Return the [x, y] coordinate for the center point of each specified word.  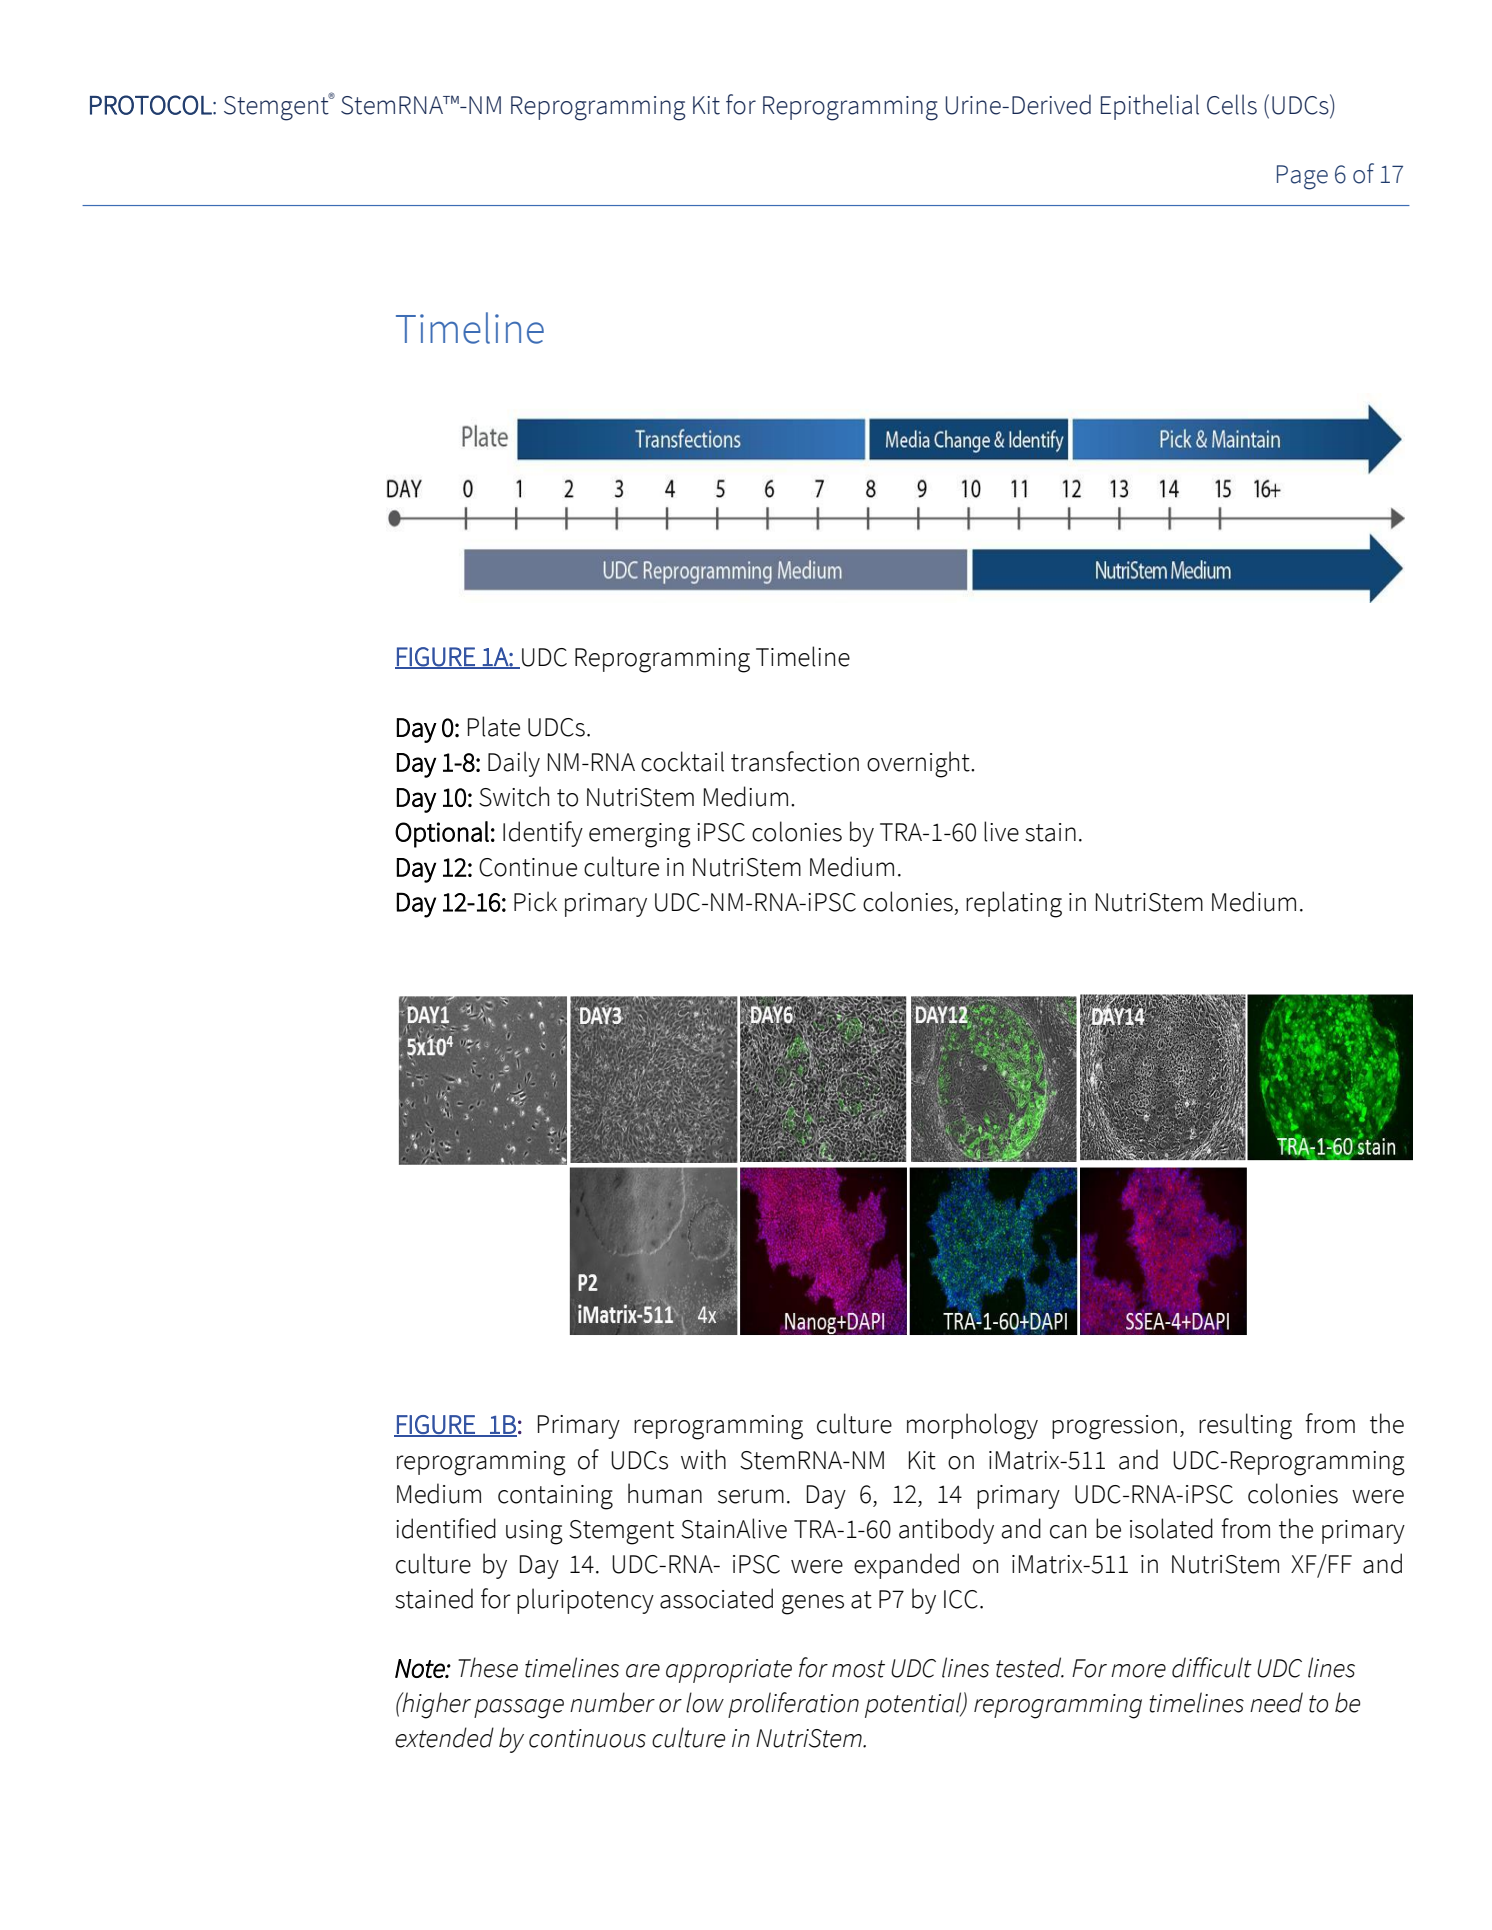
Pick [535, 901]
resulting [1245, 1426]
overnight [919, 764]
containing [555, 1497]
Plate [494, 726]
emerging [640, 835]
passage [519, 1709]
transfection [795, 761]
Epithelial [1150, 107]
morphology [972, 1426]
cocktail [682, 761]
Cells [1232, 104]
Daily [514, 764]
